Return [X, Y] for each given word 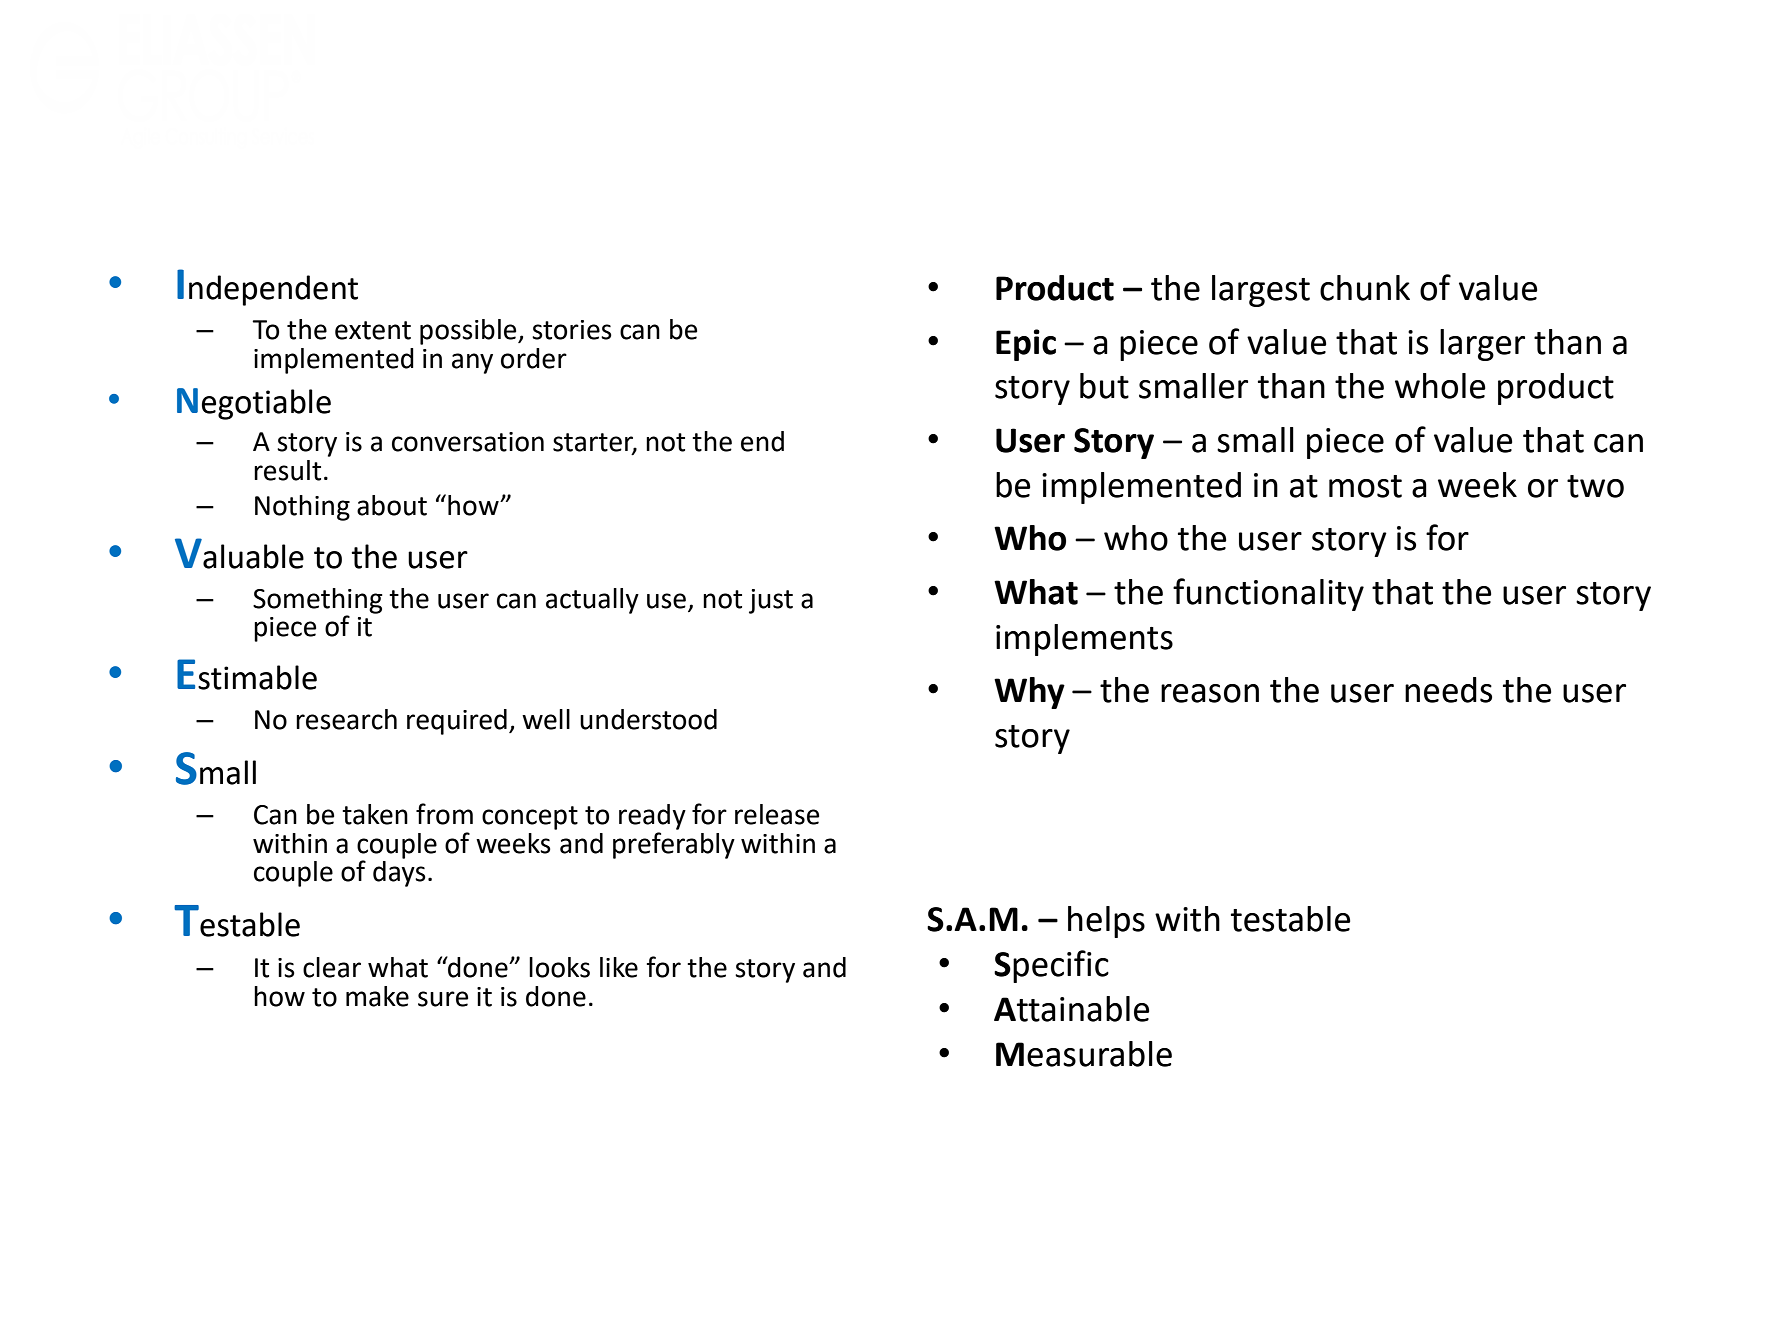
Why [1029, 693]
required [457, 722]
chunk [1365, 288]
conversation [468, 442]
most [1365, 486]
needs [1448, 690]
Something [318, 602]
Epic [1026, 345]
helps [1106, 922]
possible [469, 332]
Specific [1051, 966]
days [399, 874]
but [1104, 386]
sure [443, 999]
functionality [1268, 594]
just [771, 601]
